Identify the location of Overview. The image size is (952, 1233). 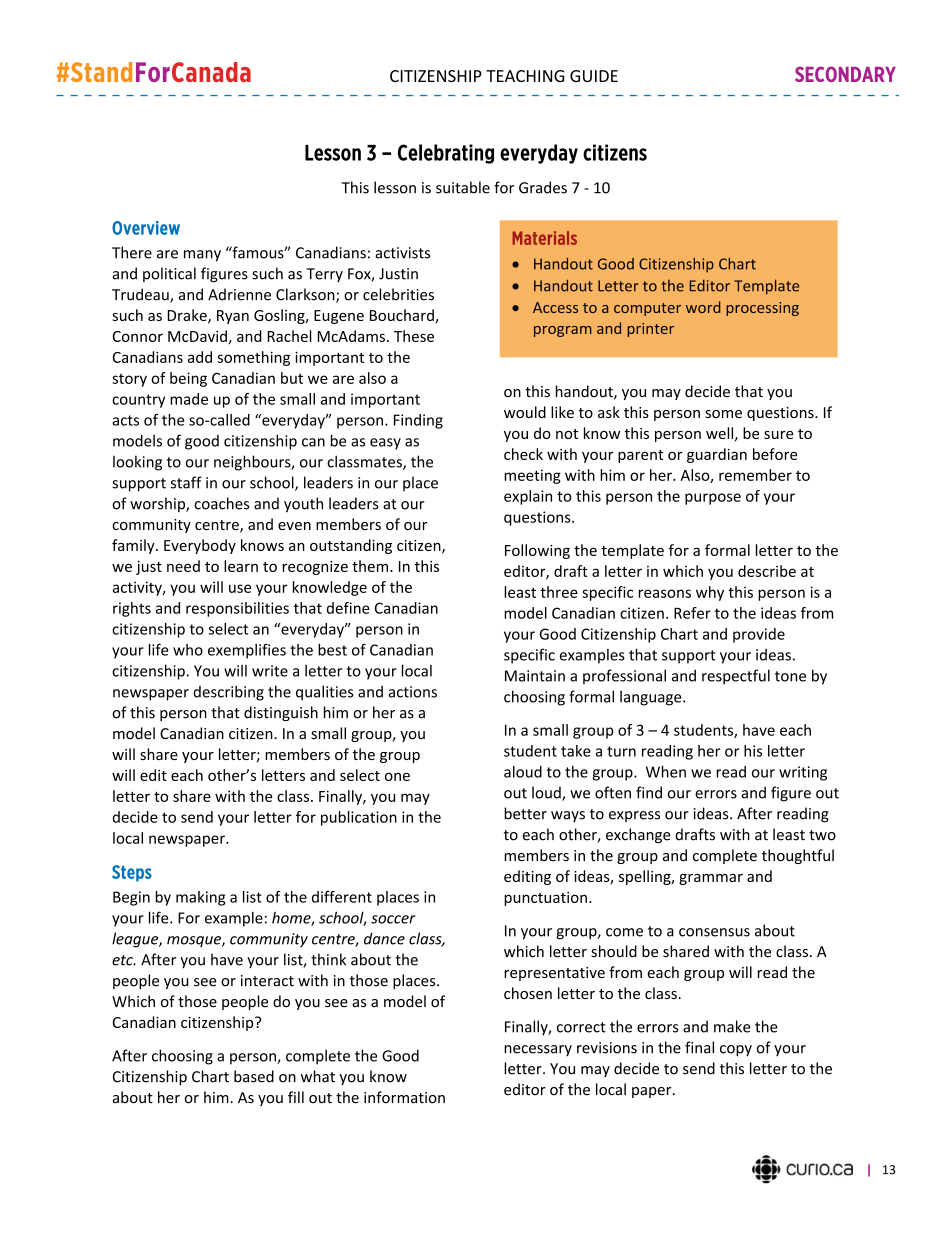
(146, 228).
